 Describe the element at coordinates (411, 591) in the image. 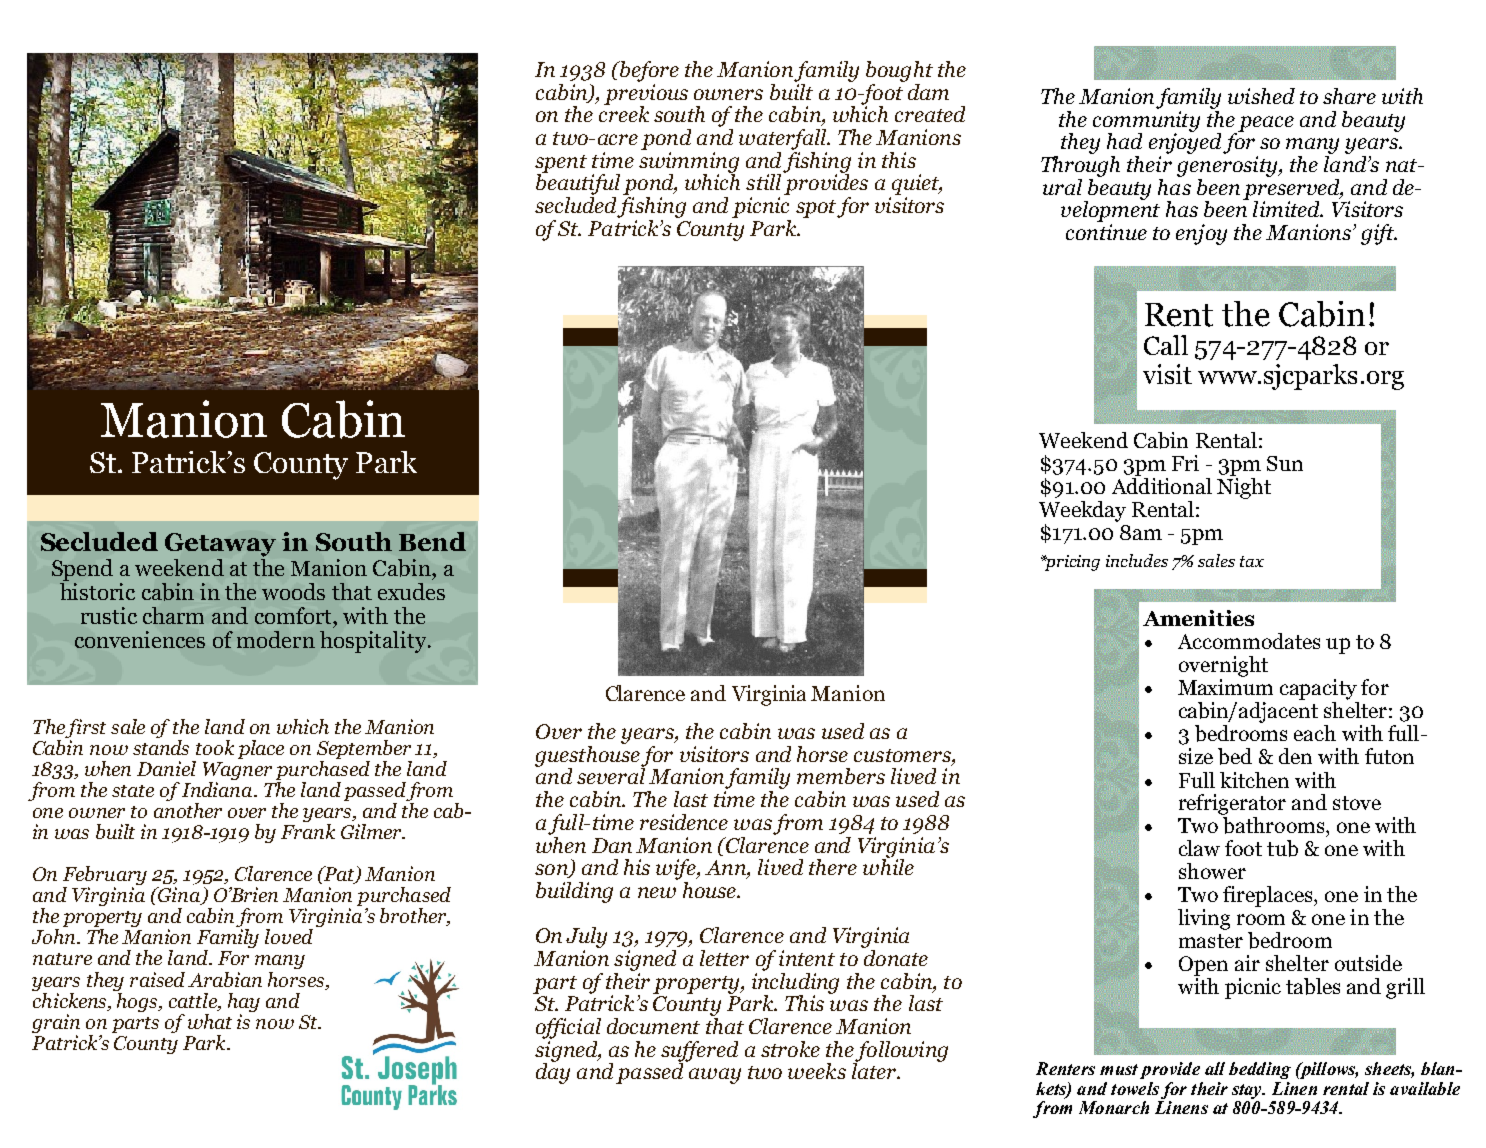

I see `exudes` at that location.
